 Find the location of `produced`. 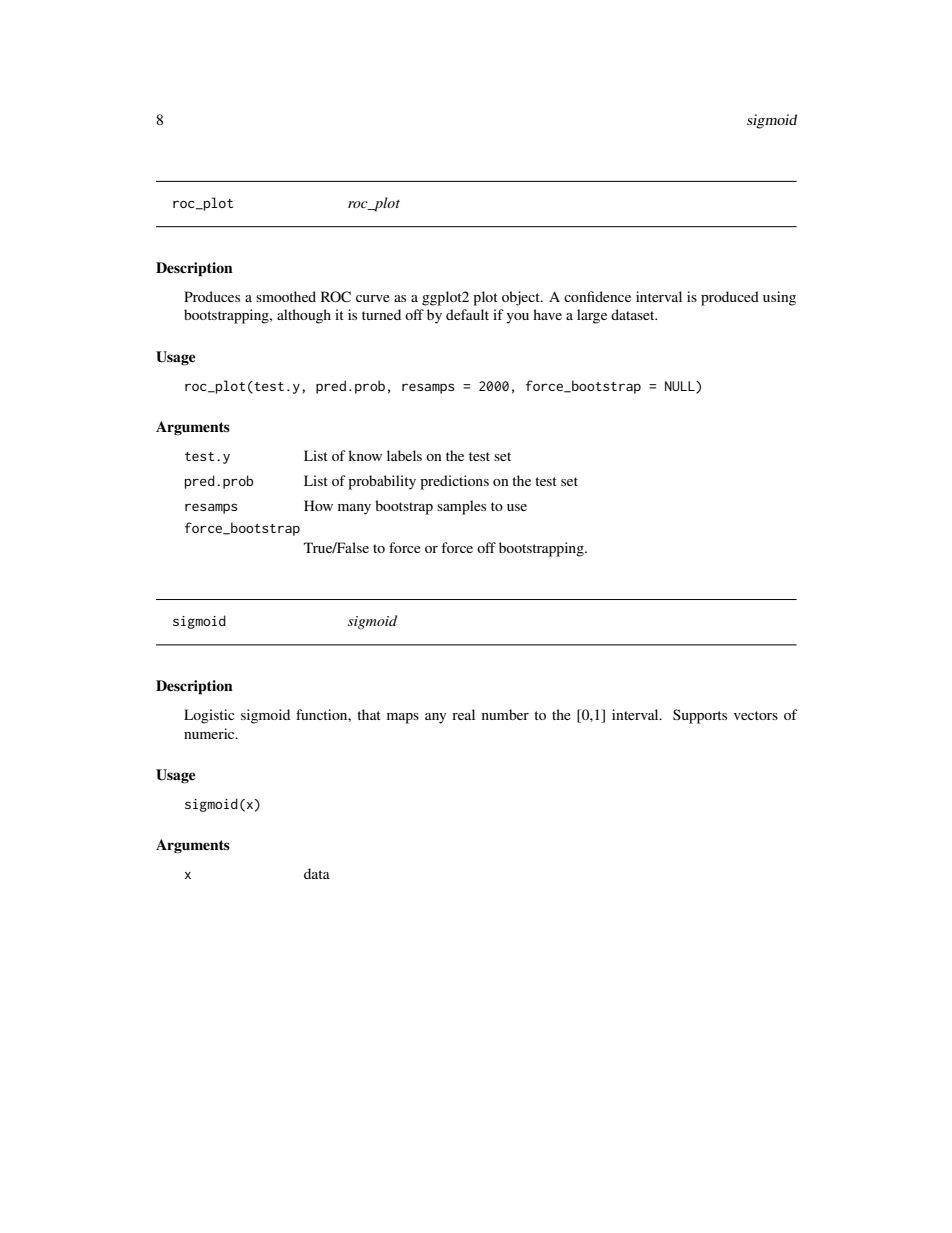

produced is located at coordinates (730, 298).
